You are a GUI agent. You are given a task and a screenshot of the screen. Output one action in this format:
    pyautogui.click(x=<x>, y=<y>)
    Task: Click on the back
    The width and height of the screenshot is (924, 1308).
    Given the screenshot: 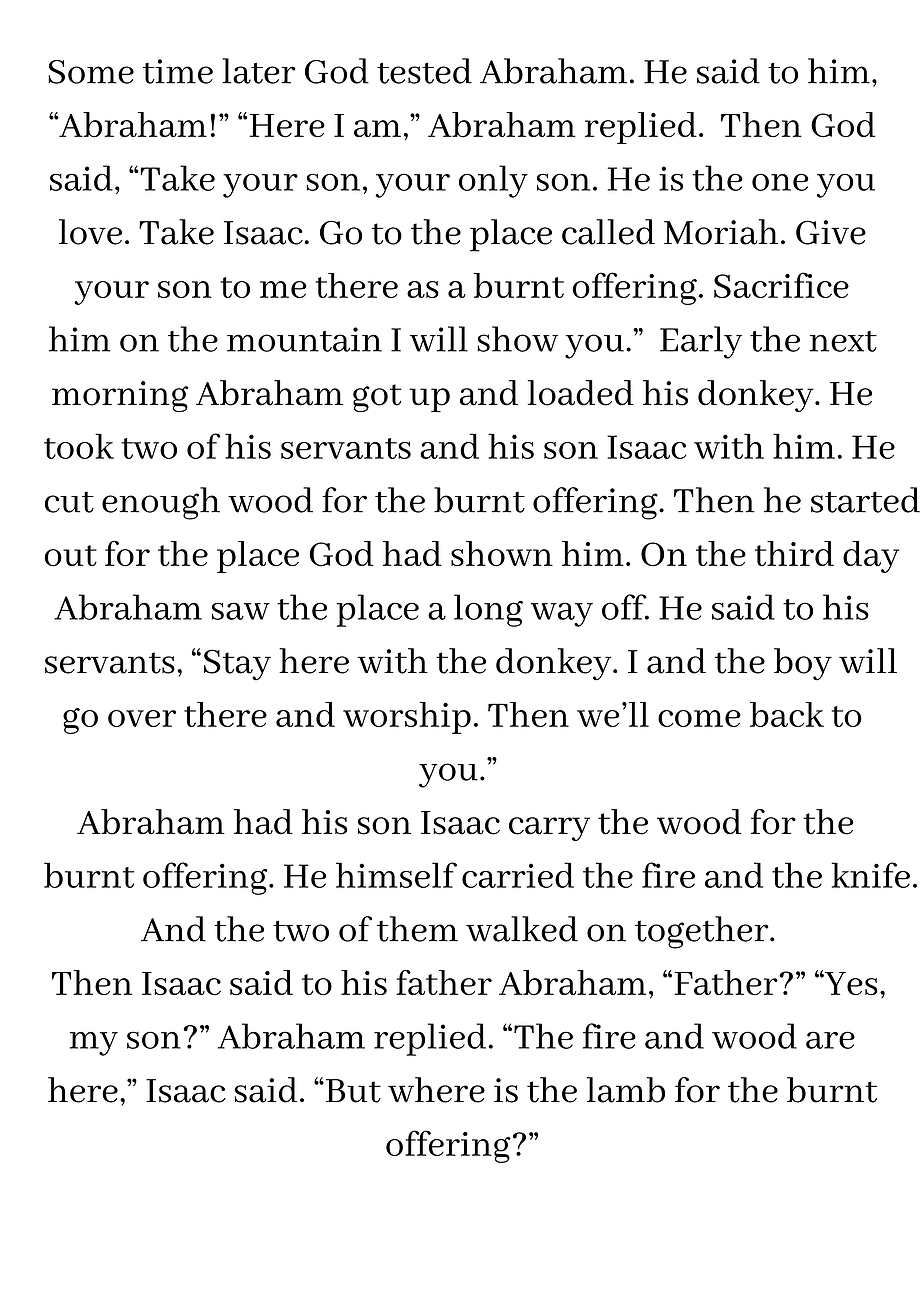 What is the action you would take?
    pyautogui.click(x=787, y=714)
